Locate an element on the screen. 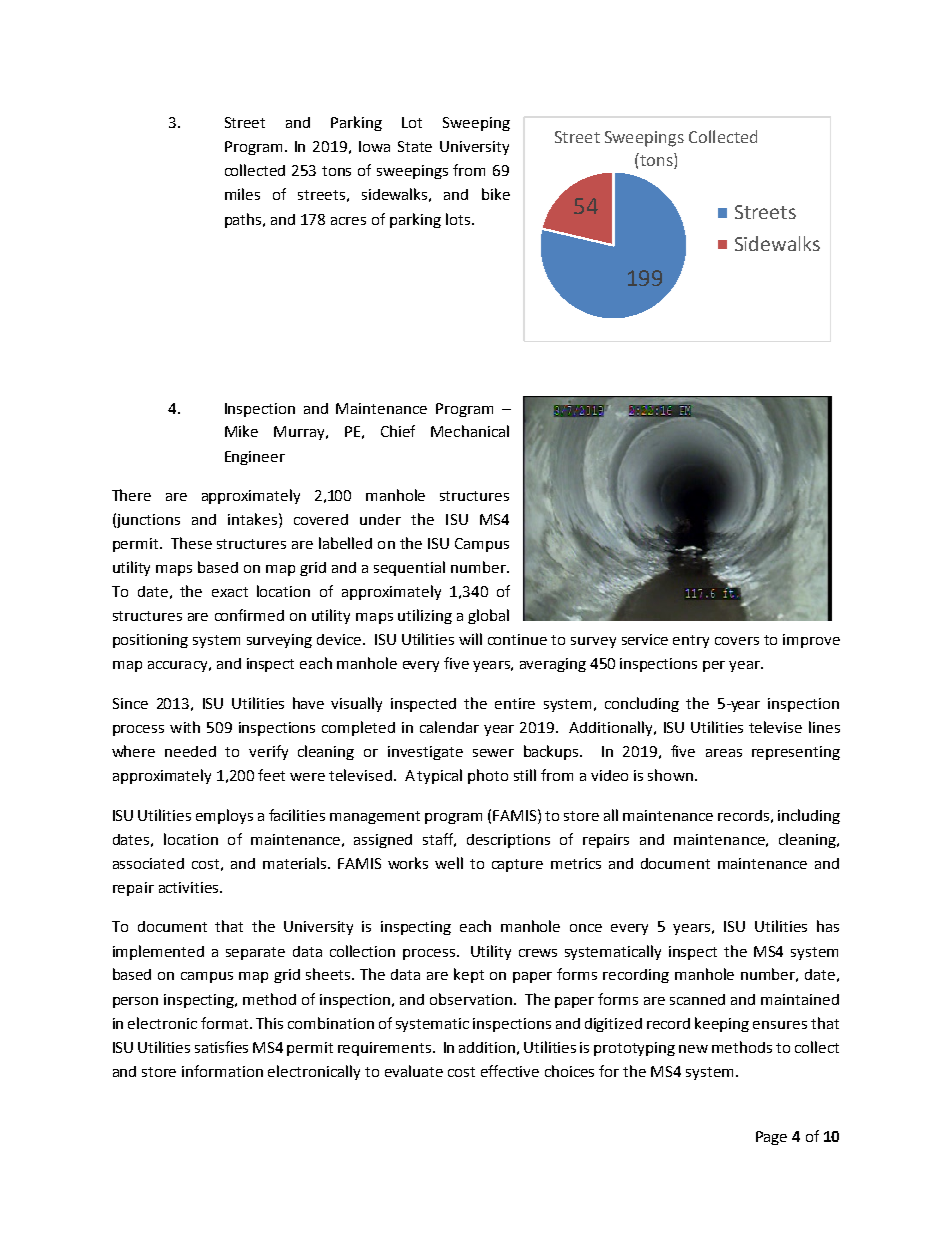 This screenshot has height=1233, width=952. satisfies is located at coordinates (221, 1047).
